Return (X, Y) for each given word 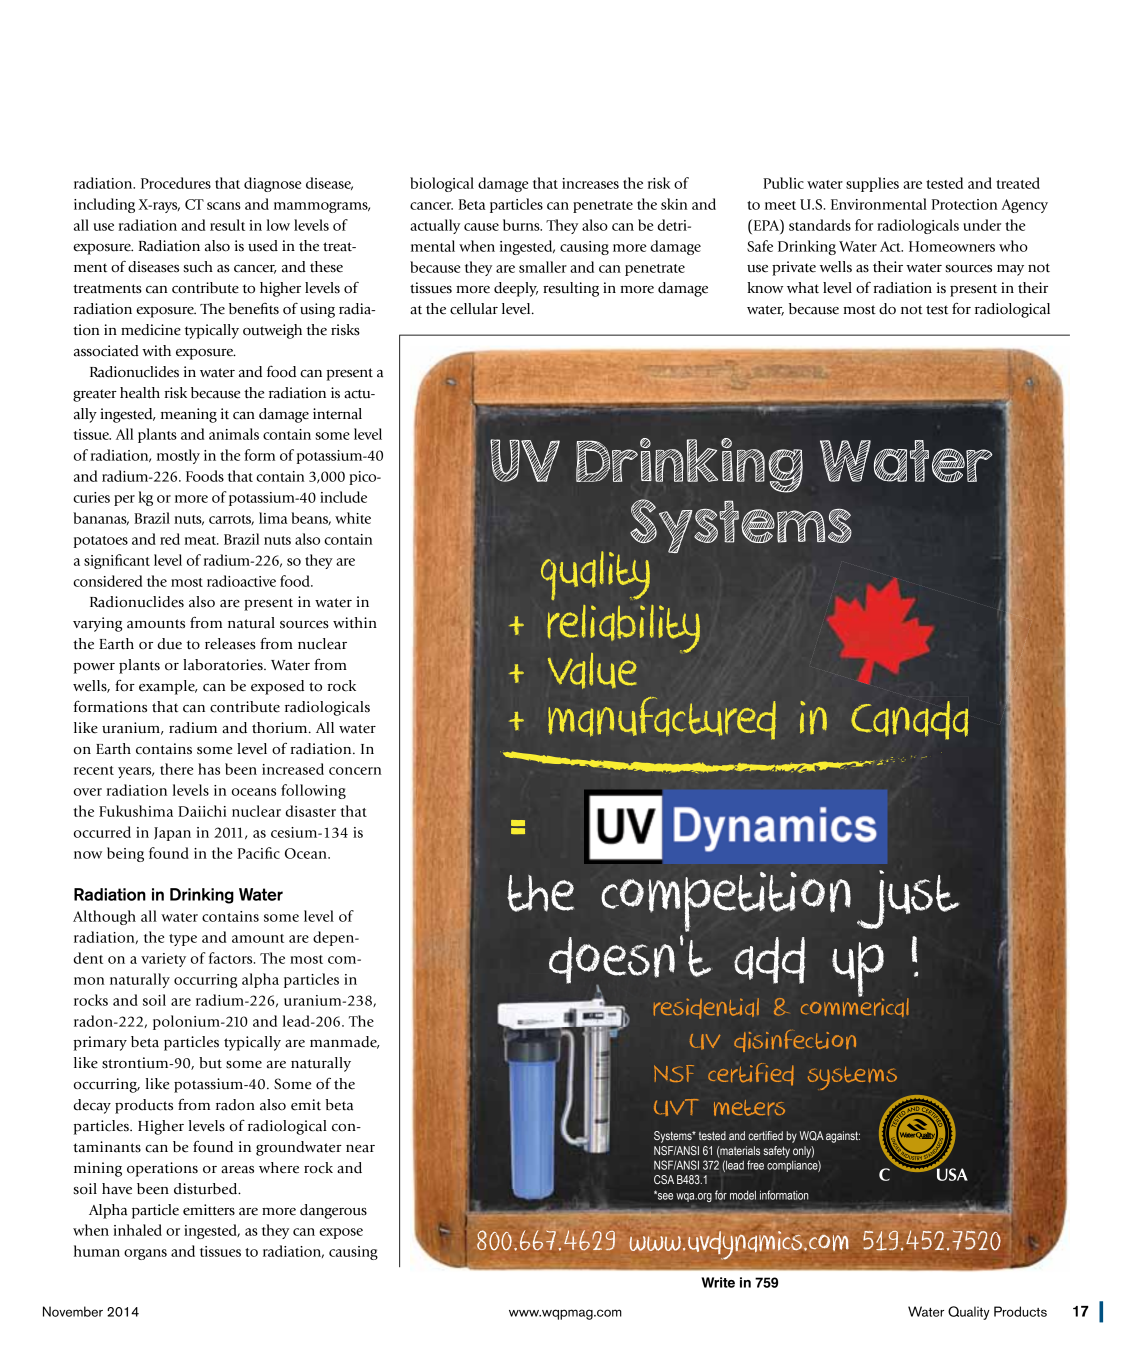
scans (224, 206)
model (743, 1195)
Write (718, 1282)
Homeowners (952, 246)
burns (522, 225)
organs (145, 1254)
